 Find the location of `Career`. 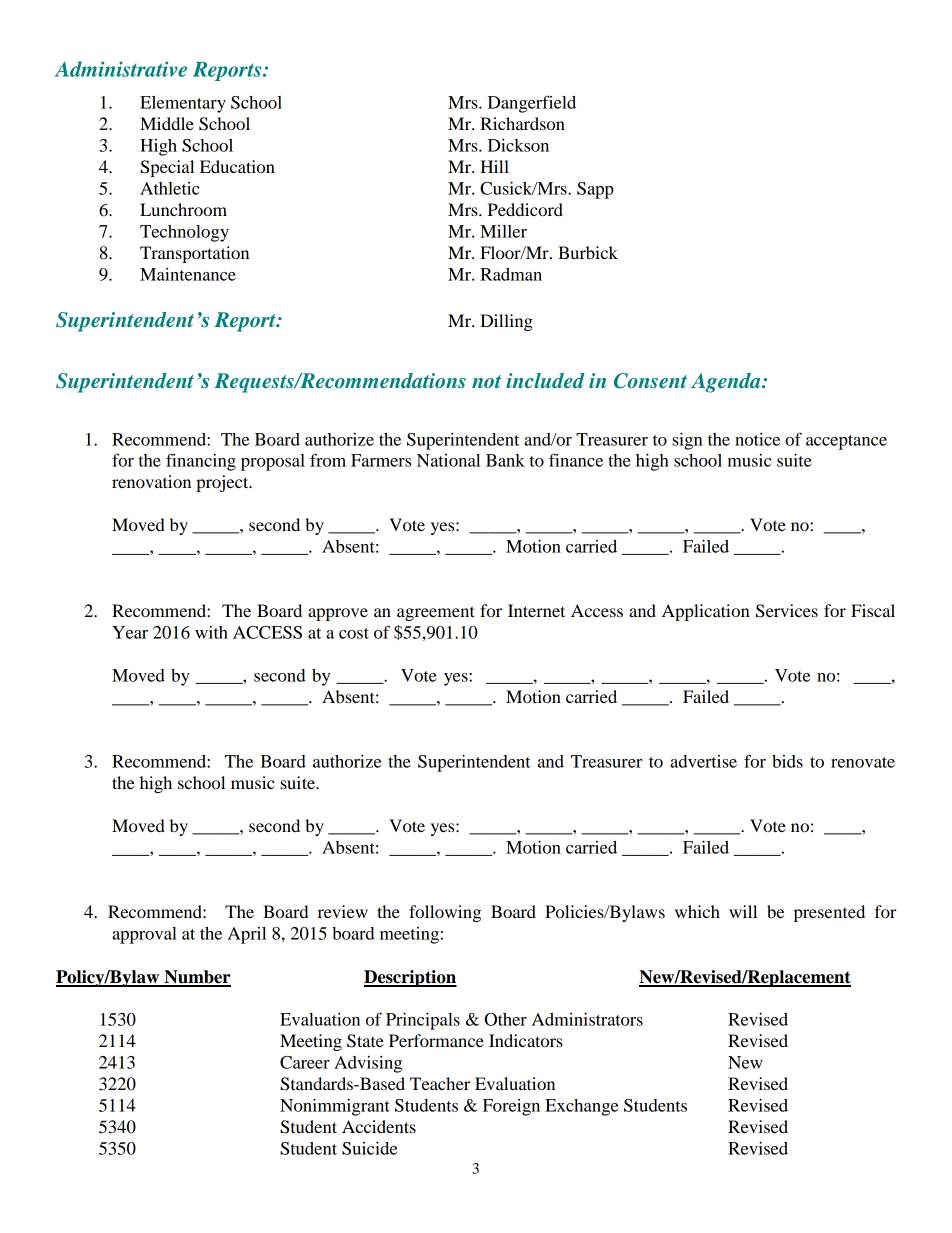

Career is located at coordinates (305, 1062).
